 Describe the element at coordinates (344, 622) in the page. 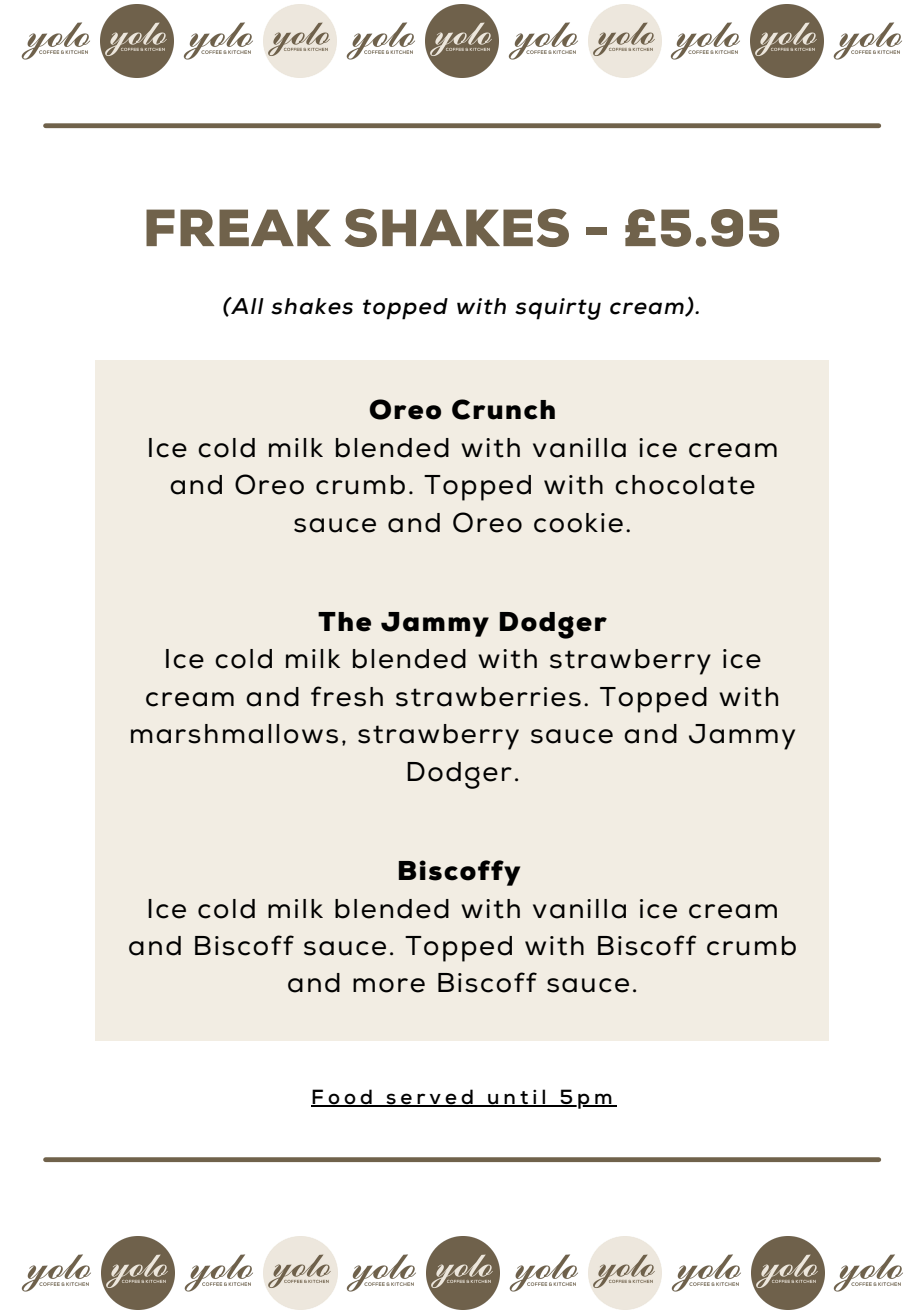

I see `The` at that location.
